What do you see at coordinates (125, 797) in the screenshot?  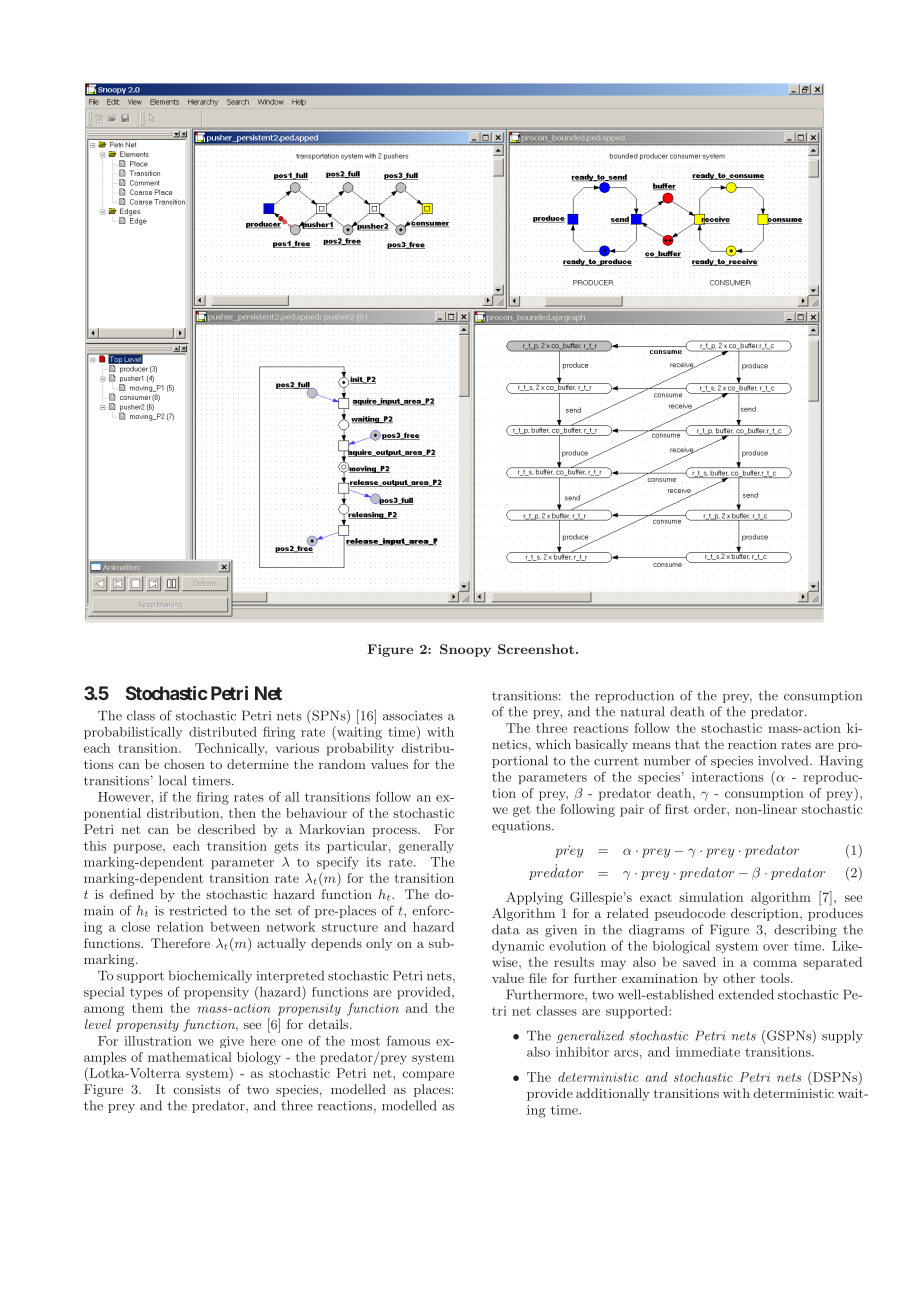 I see `However` at bounding box center [125, 797].
